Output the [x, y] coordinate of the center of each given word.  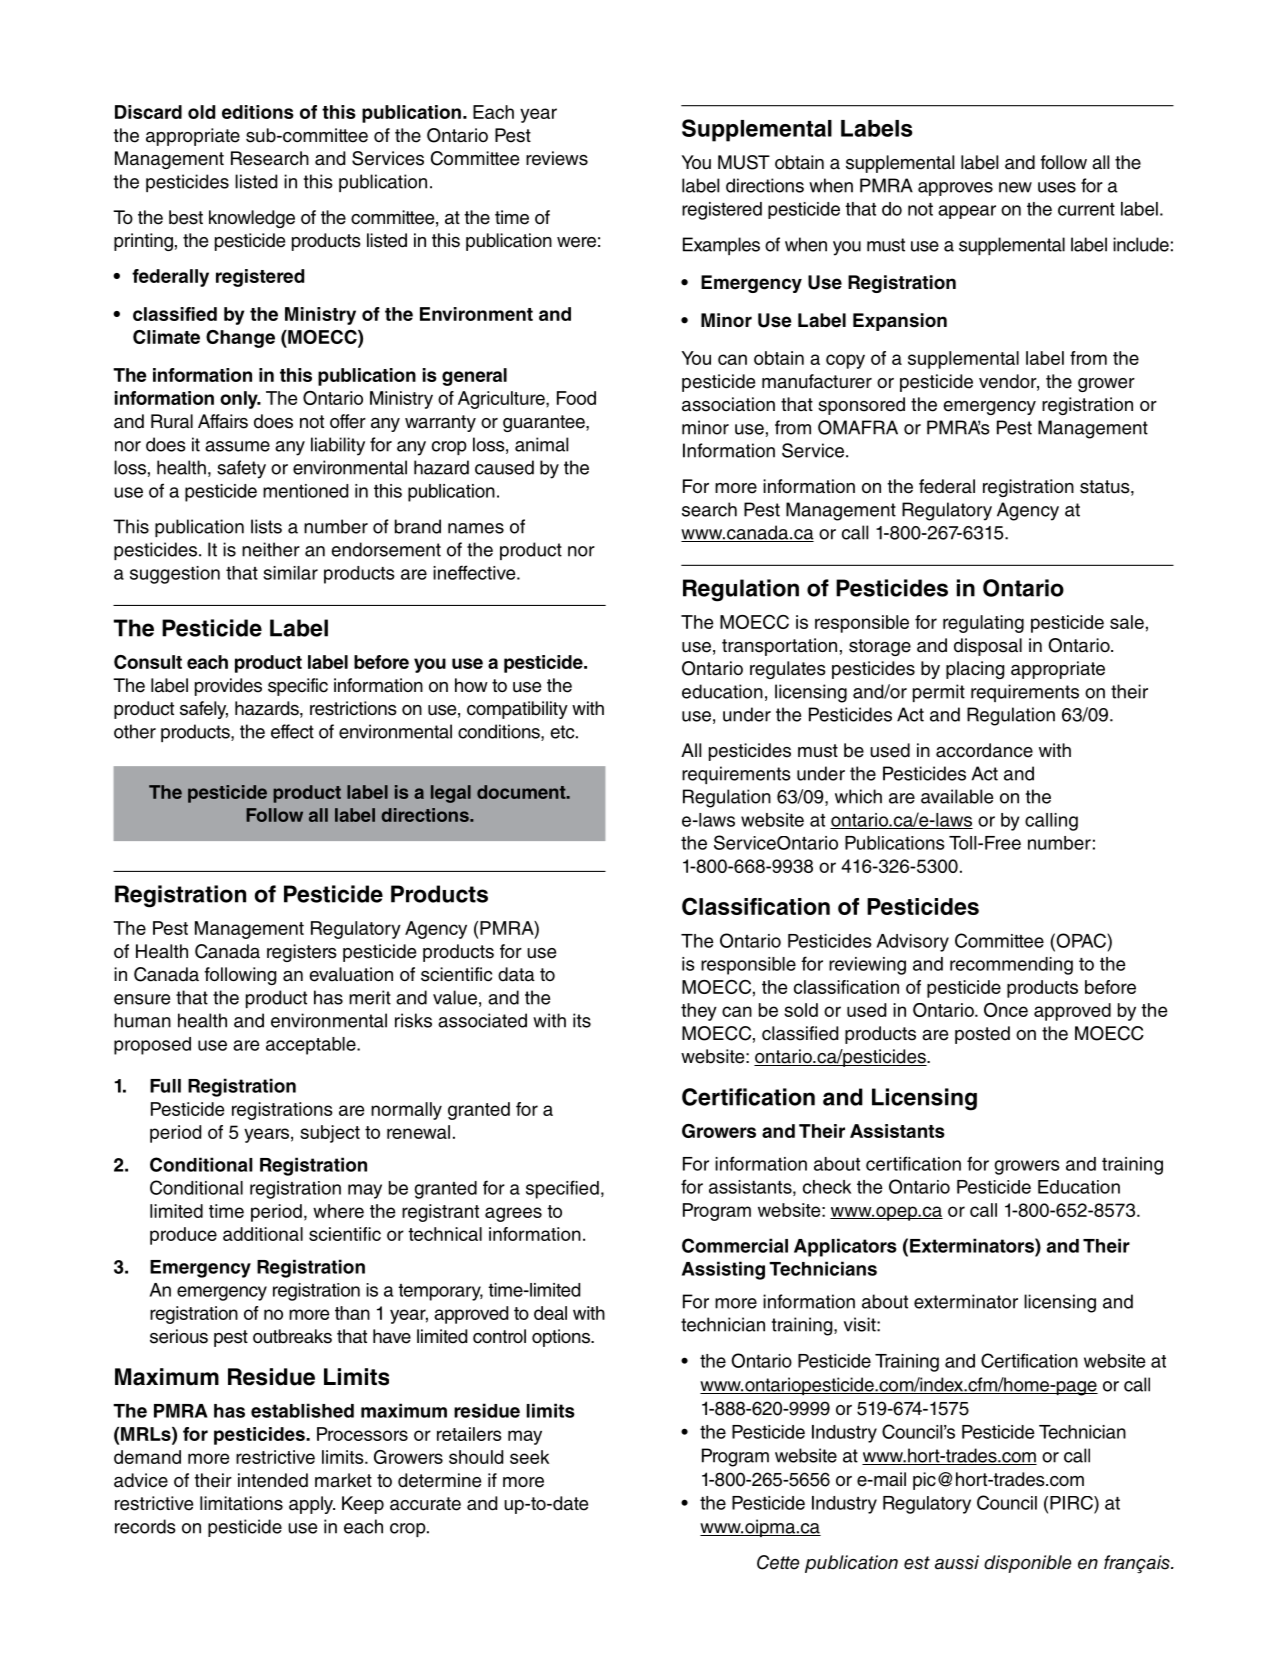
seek [529, 1457]
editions [258, 112]
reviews [557, 158]
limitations [241, 1503]
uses [1057, 187]
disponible [1027, 1564]
